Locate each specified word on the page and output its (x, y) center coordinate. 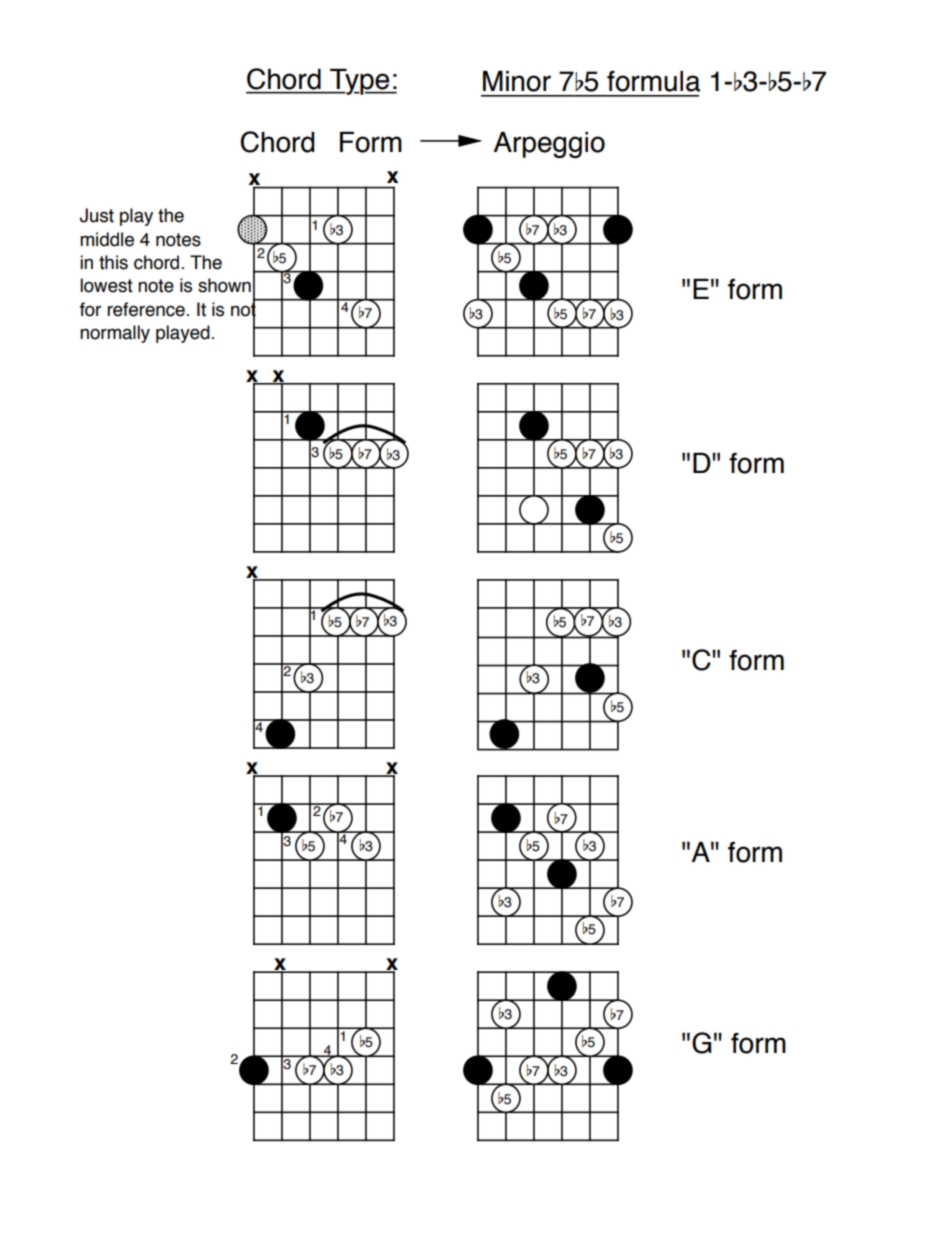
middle (107, 239)
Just (97, 215)
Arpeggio (549, 145)
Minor (517, 81)
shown (224, 285)
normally (115, 334)
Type (360, 82)
